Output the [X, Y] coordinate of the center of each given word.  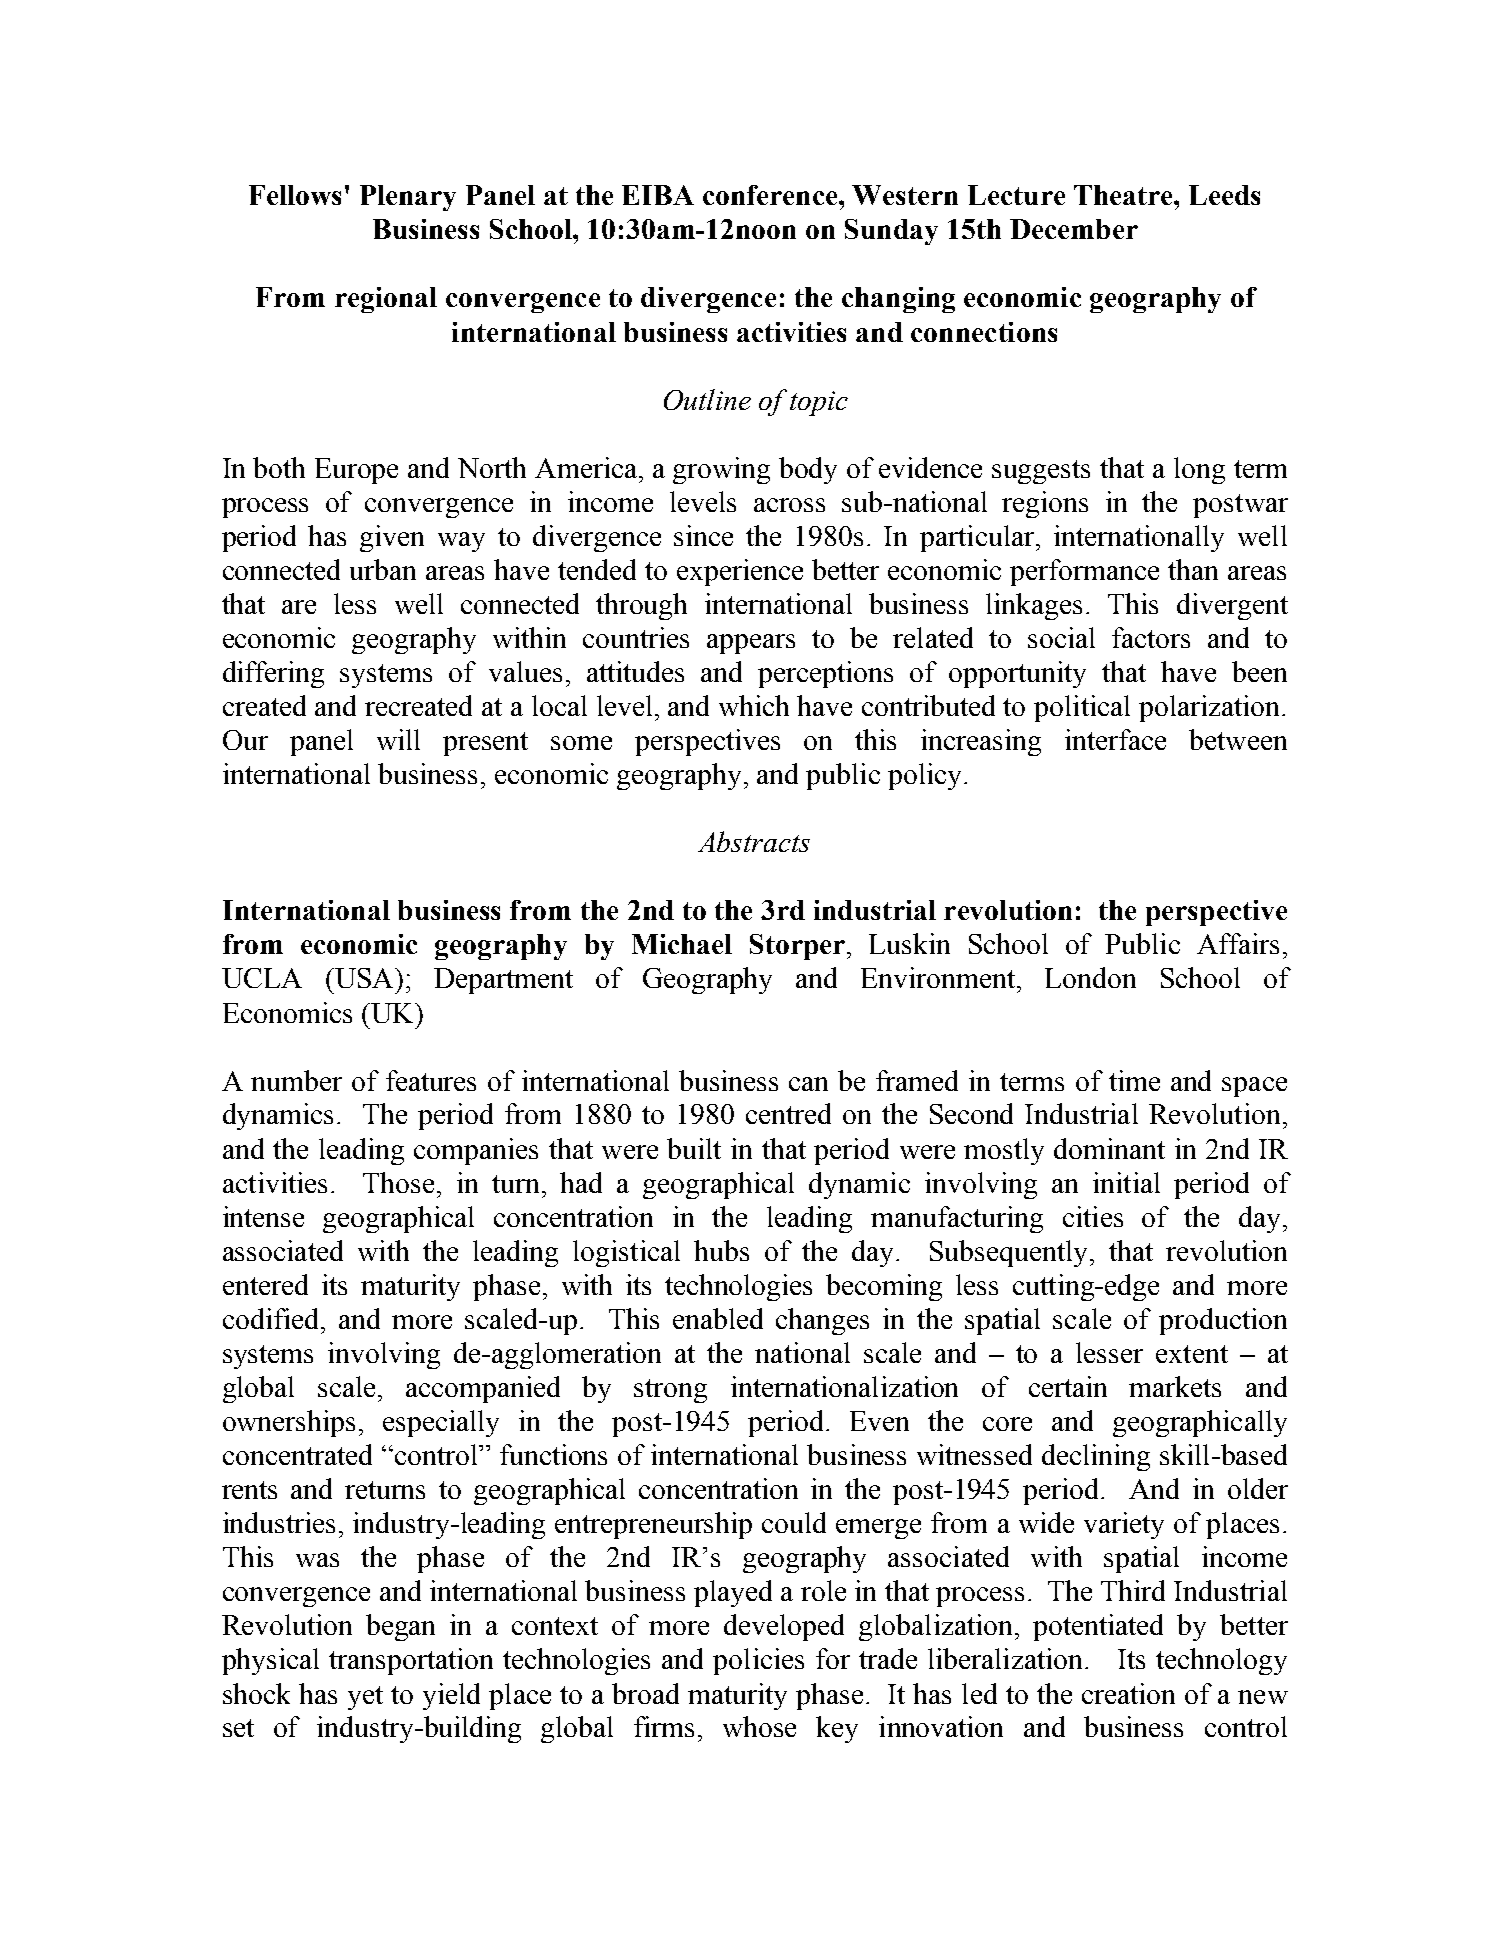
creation [1128, 1693]
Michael [682, 944]
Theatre [1124, 195]
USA [364, 978]
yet [365, 1698]
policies [758, 1661]
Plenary [408, 198]
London [1090, 977]
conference [771, 195]
